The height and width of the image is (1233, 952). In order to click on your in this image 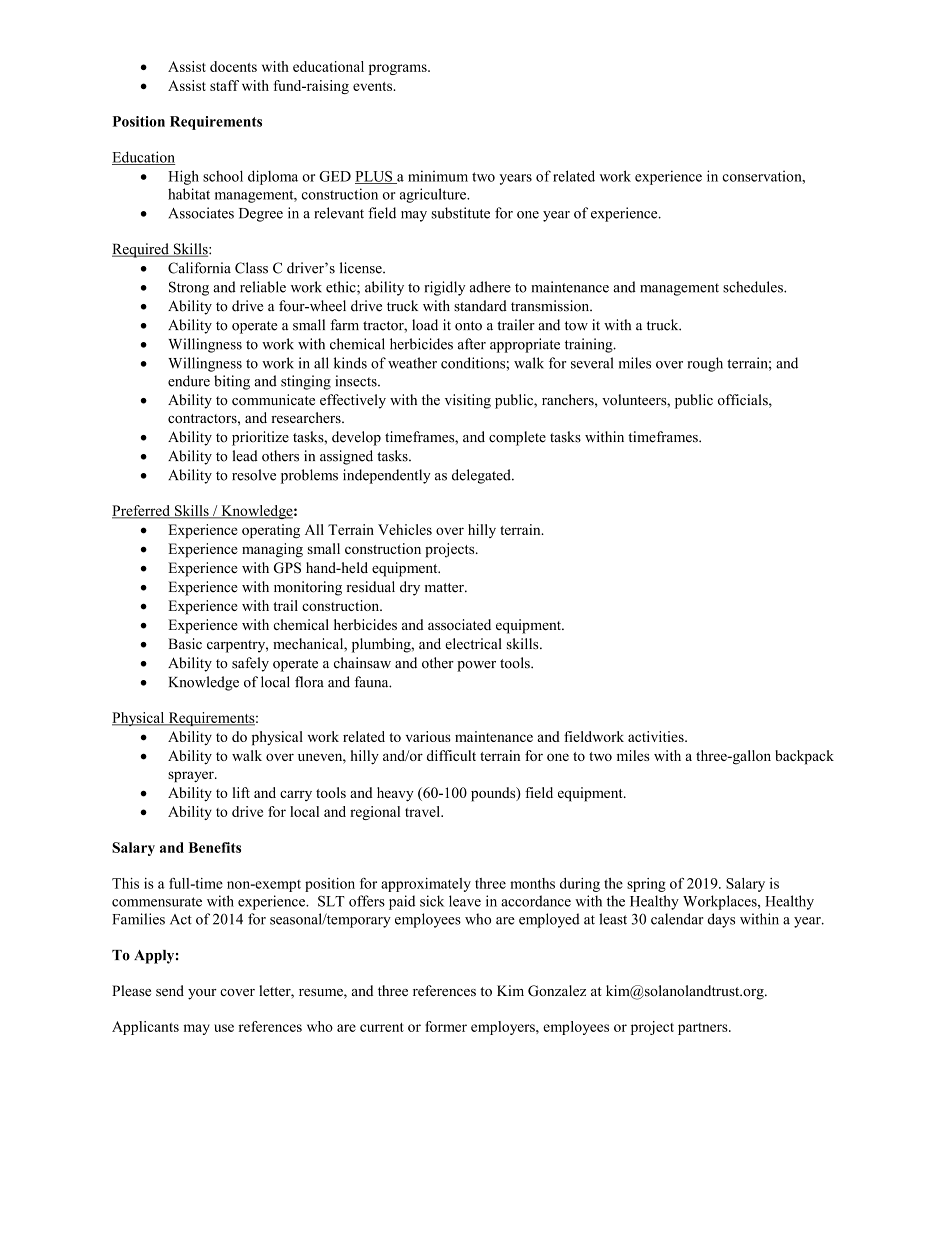, I will do `click(202, 994)`.
